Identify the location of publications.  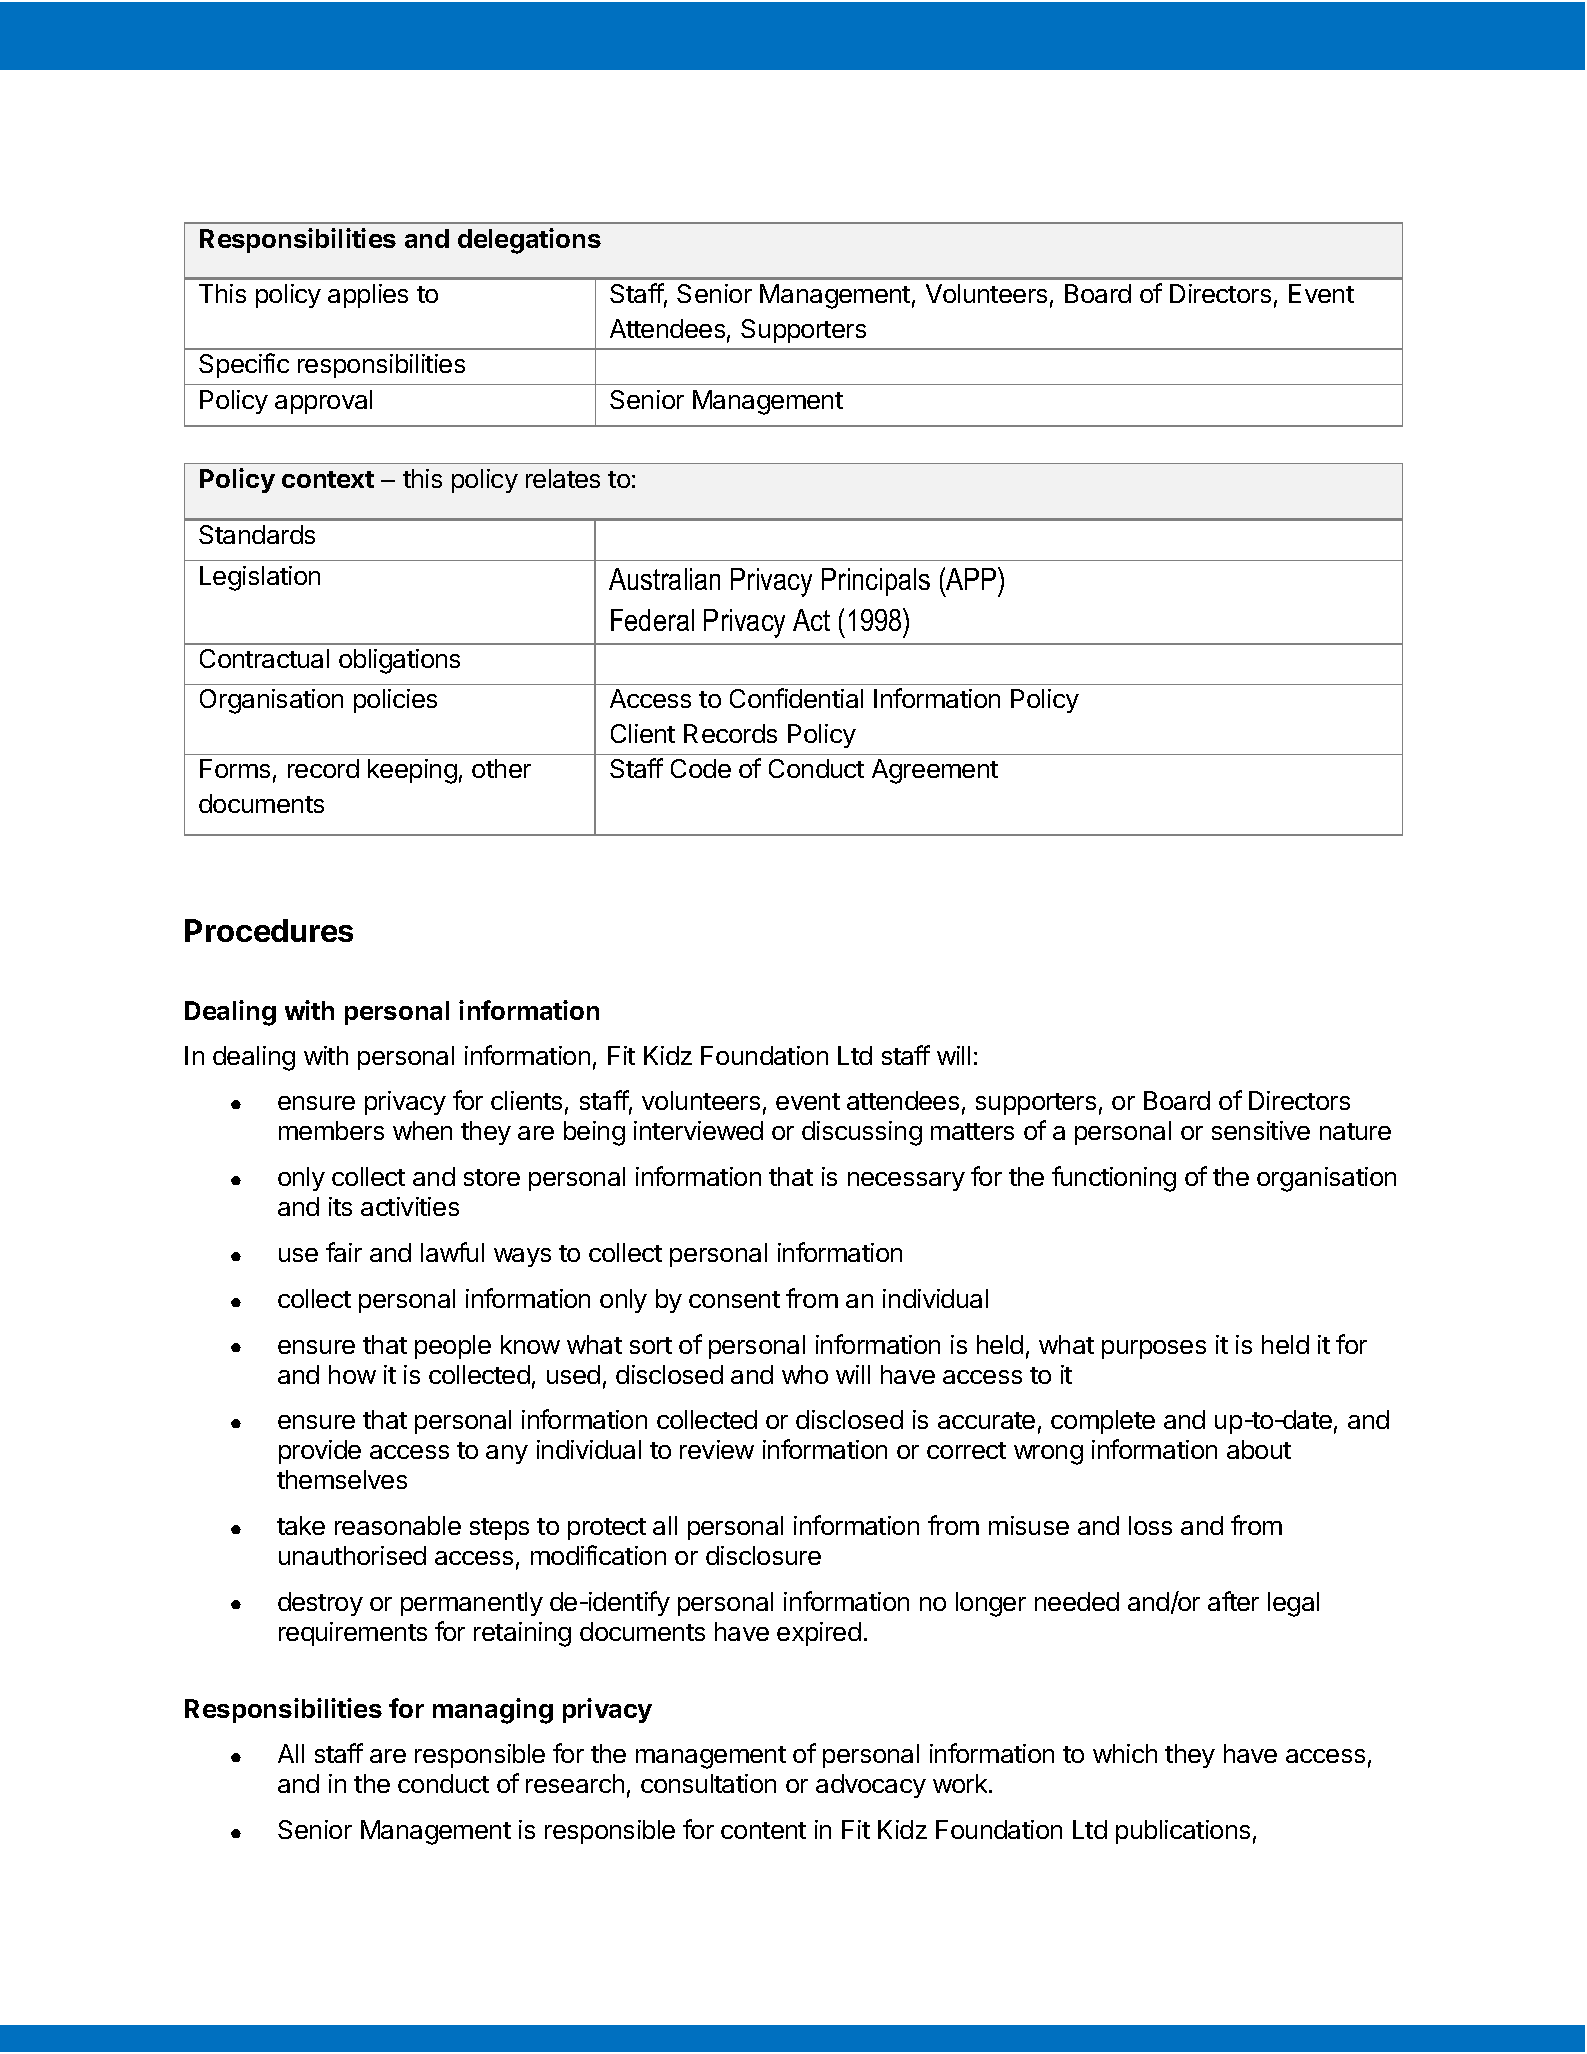
(1183, 1832).
